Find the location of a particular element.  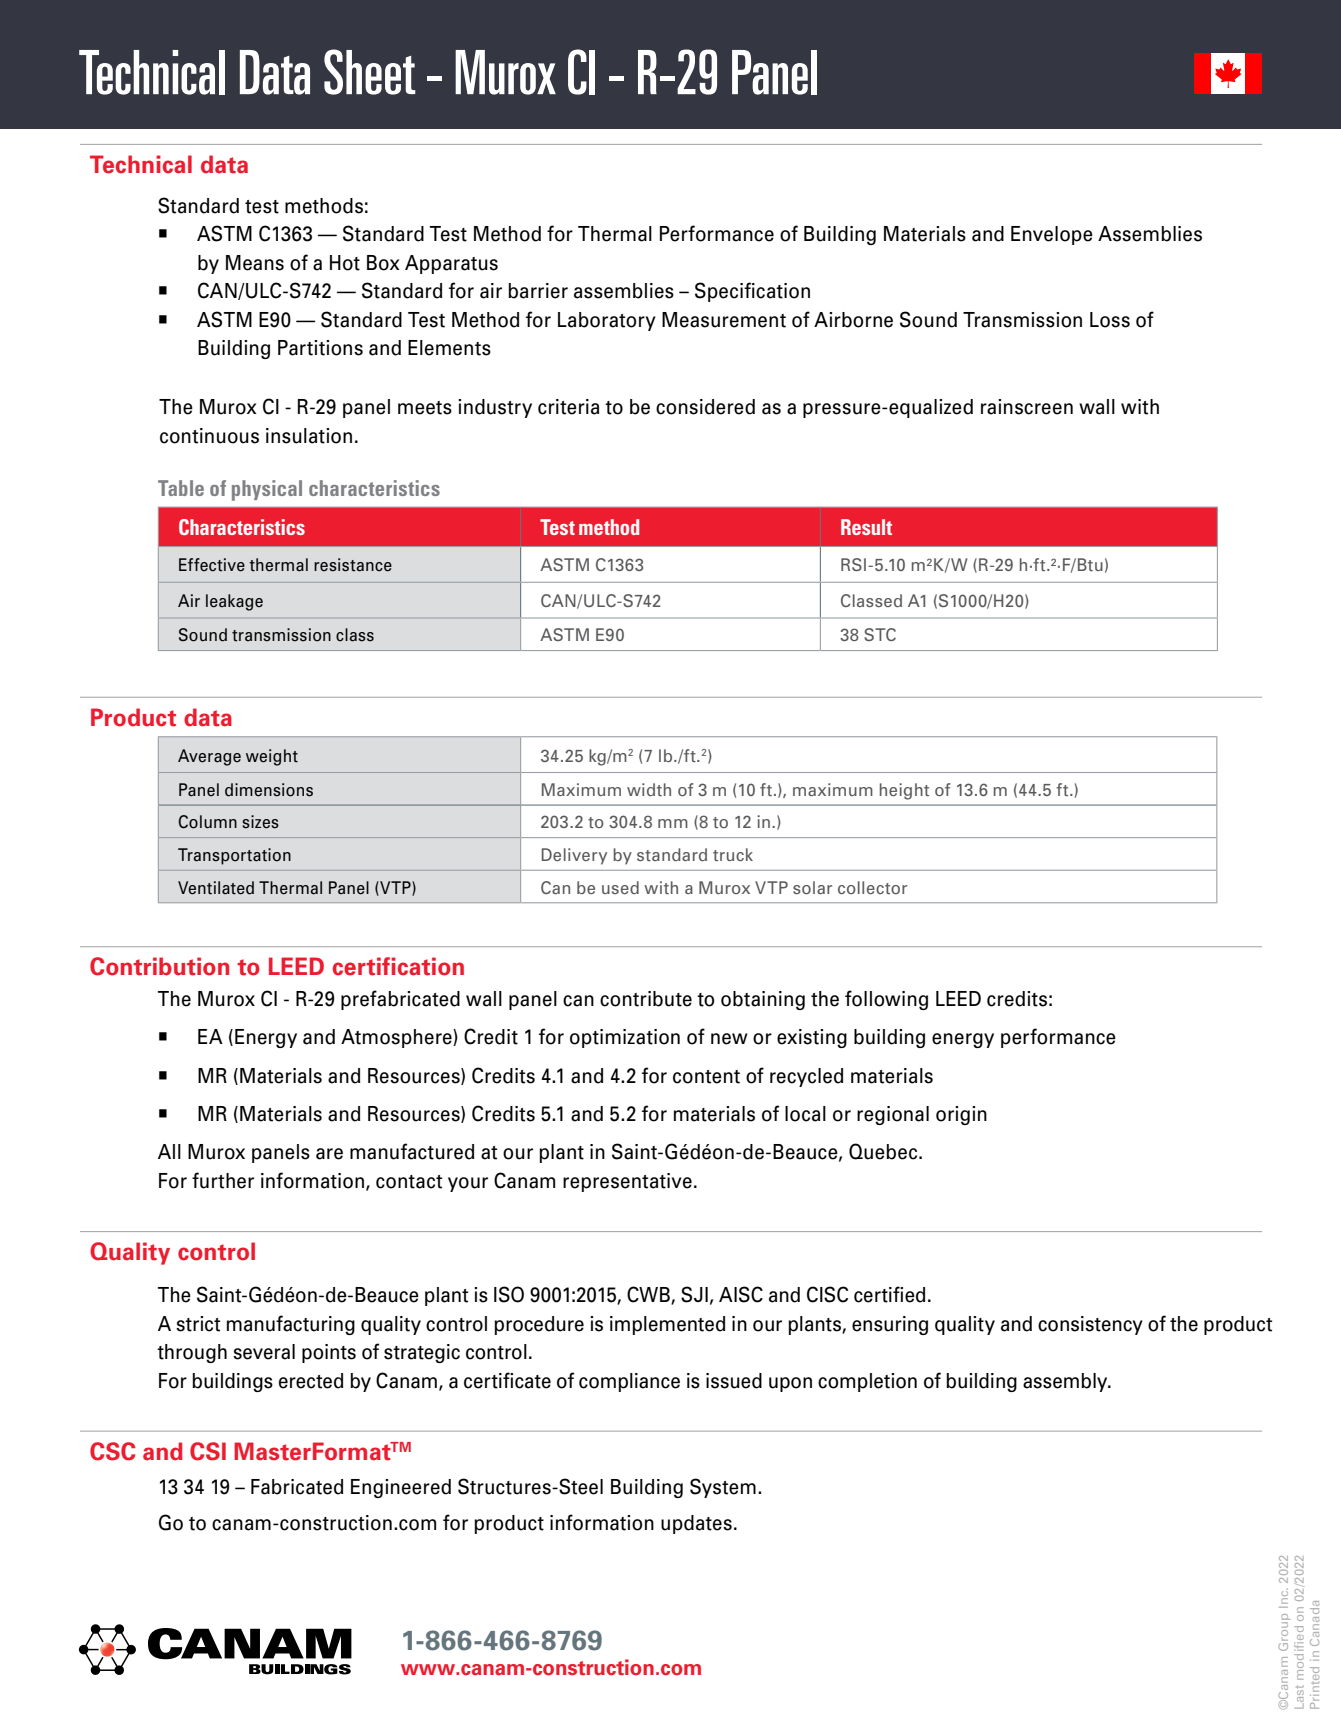

barrier is located at coordinates (538, 291).
